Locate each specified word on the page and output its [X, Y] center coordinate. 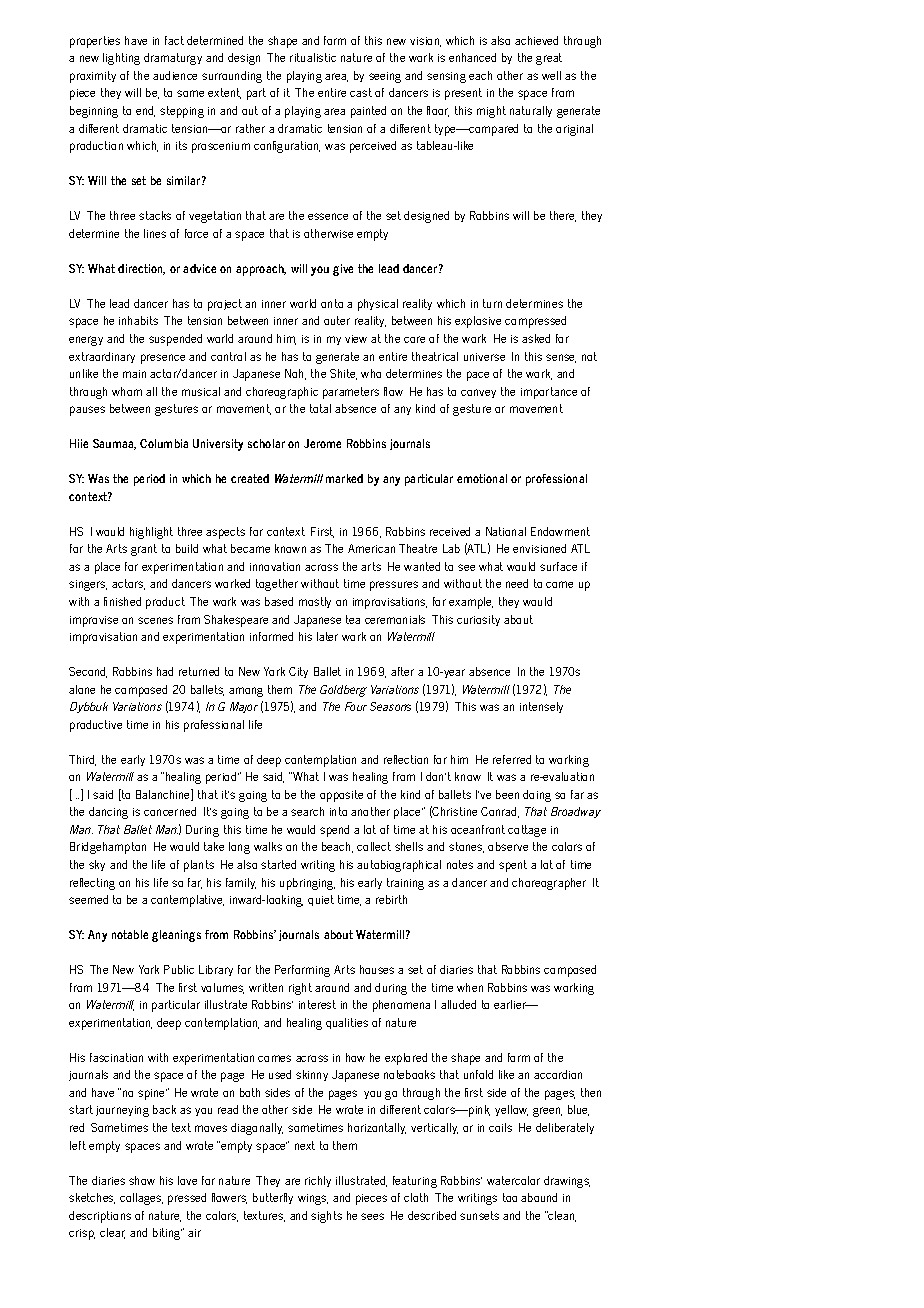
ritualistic [313, 57]
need [517, 583]
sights [326, 1217]
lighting [121, 59]
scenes [155, 620]
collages [141, 1199]
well [551, 75]
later [327, 636]
